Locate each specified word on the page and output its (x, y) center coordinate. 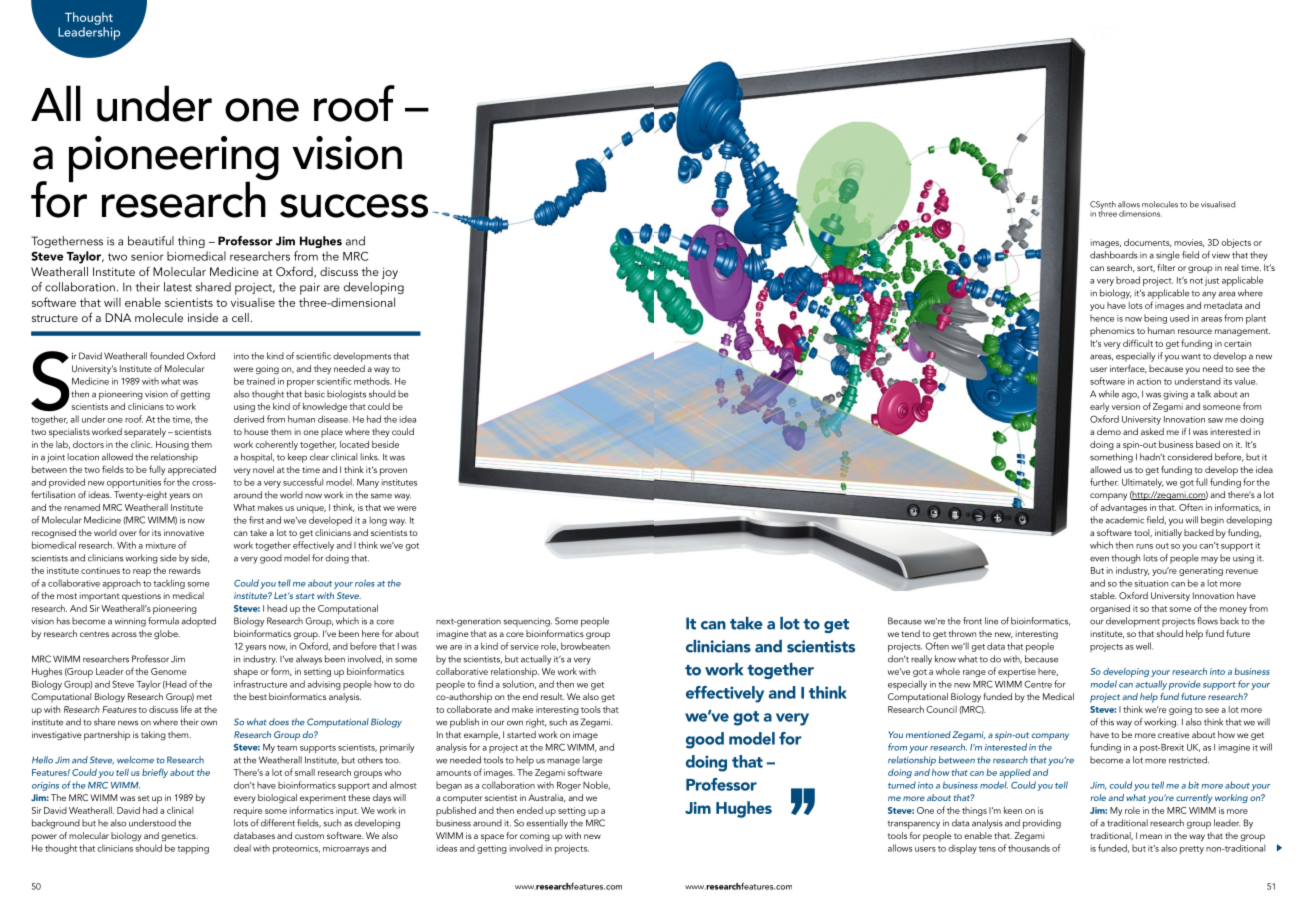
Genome (168, 671)
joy (390, 273)
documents (1148, 243)
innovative (184, 532)
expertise (1017, 673)
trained (260, 381)
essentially (547, 824)
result (552, 696)
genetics (179, 836)
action (1149, 381)
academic (1125, 520)
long (378, 521)
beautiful (151, 241)
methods (373, 381)
